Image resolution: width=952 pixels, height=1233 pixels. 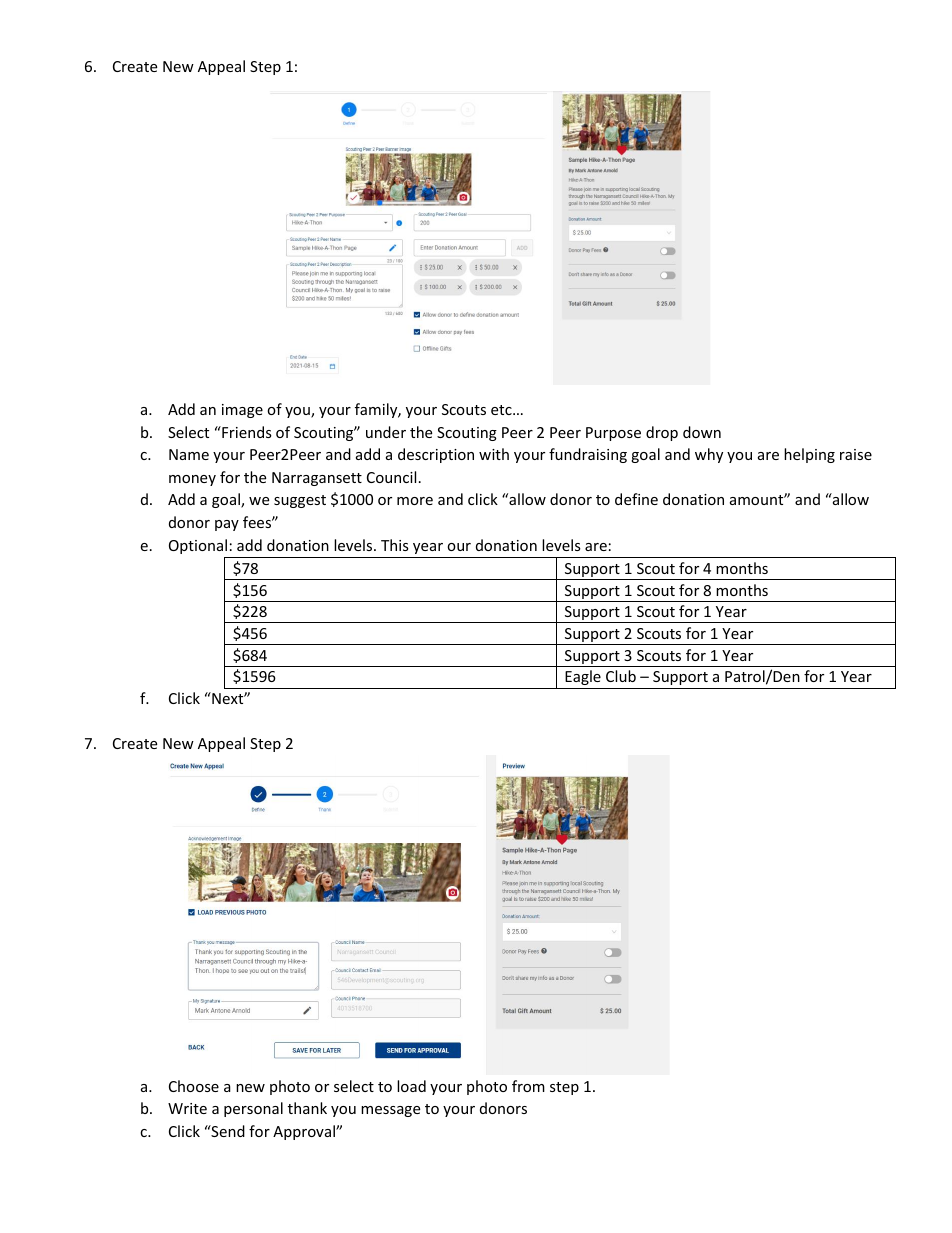 What do you see at coordinates (395, 545) in the screenshot?
I see `This` at bounding box center [395, 545].
